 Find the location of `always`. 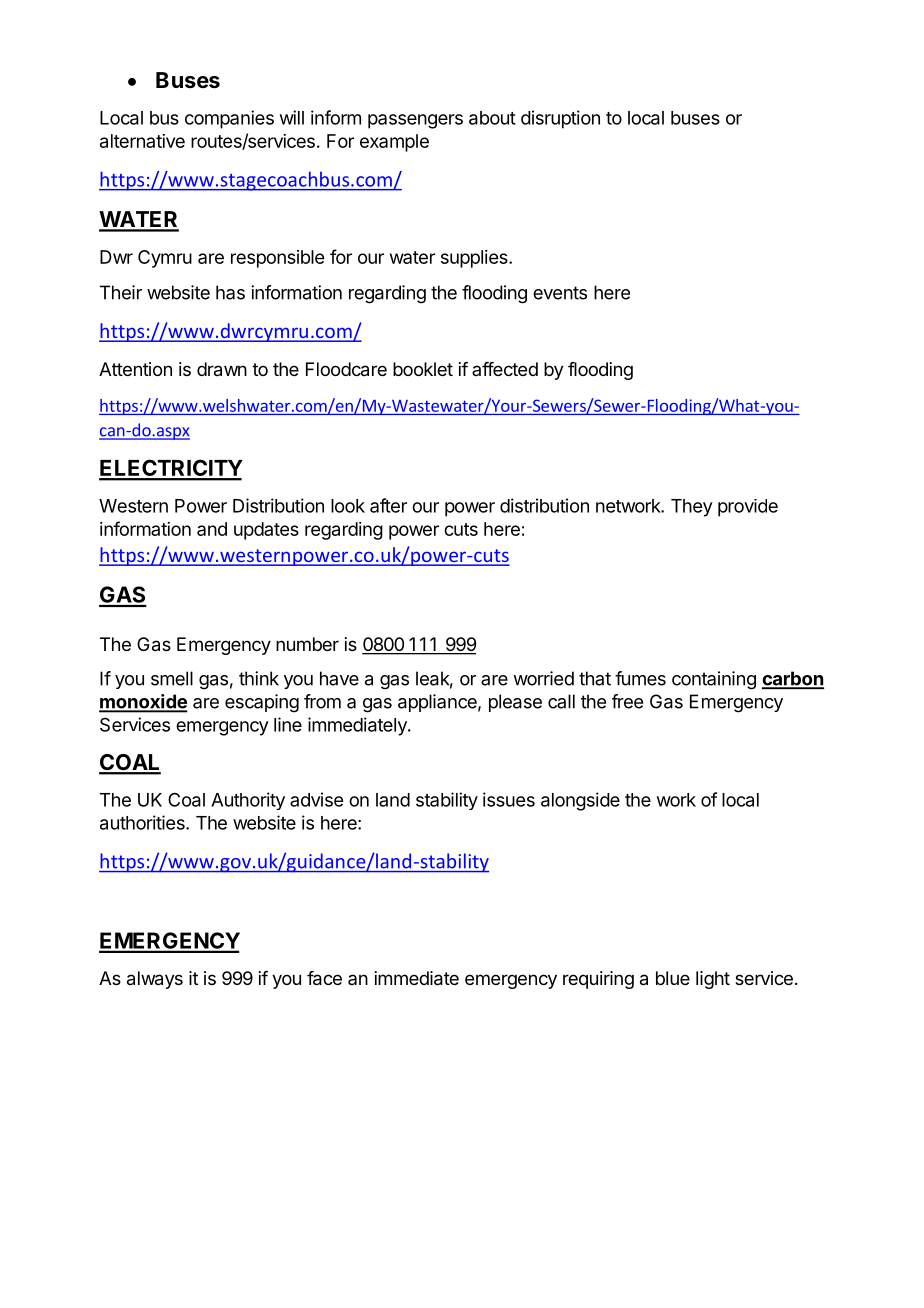

always is located at coordinates (155, 980).
